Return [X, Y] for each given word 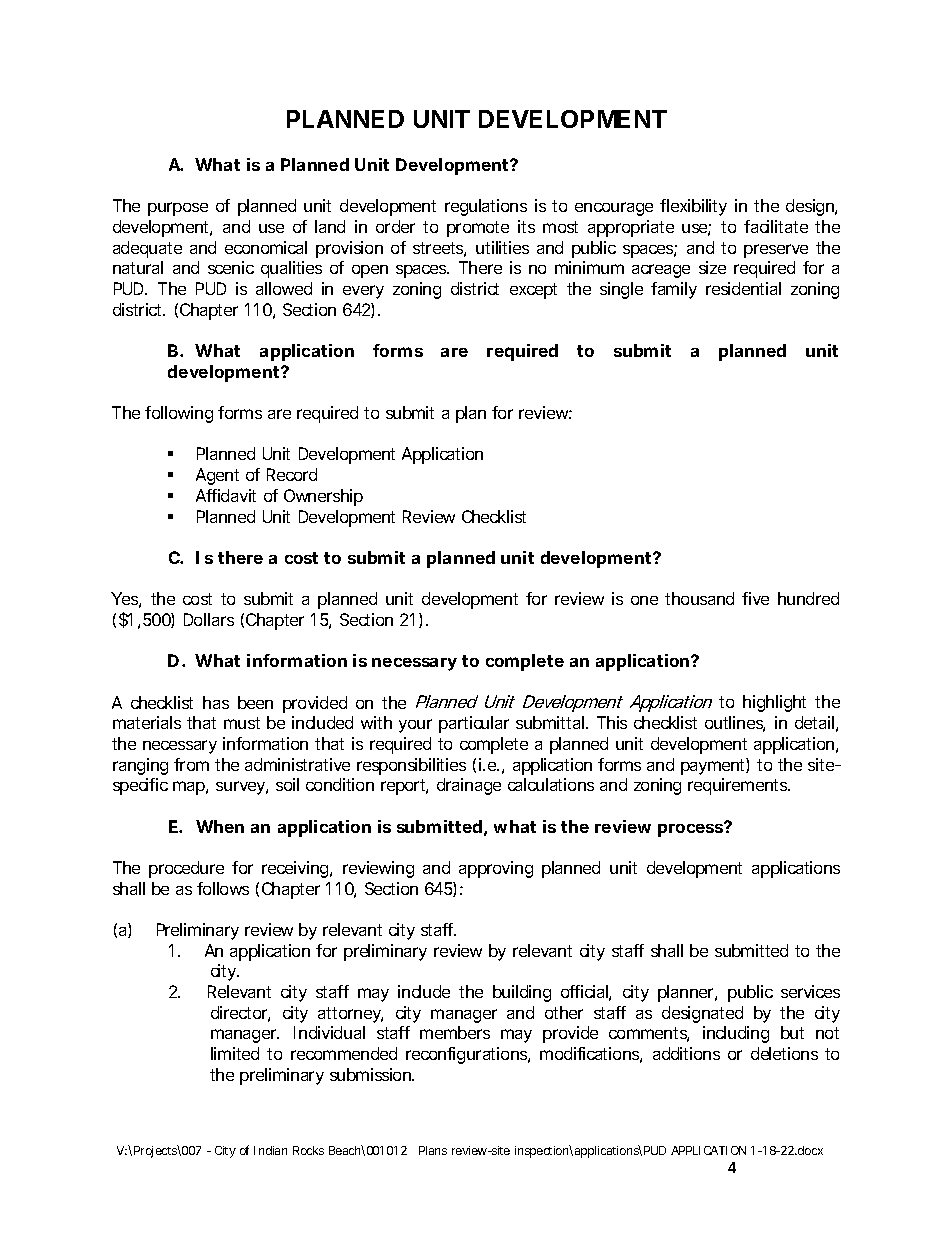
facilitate [776, 226]
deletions [784, 1053]
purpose [178, 209]
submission [372, 1074]
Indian [270, 1150]
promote [478, 229]
